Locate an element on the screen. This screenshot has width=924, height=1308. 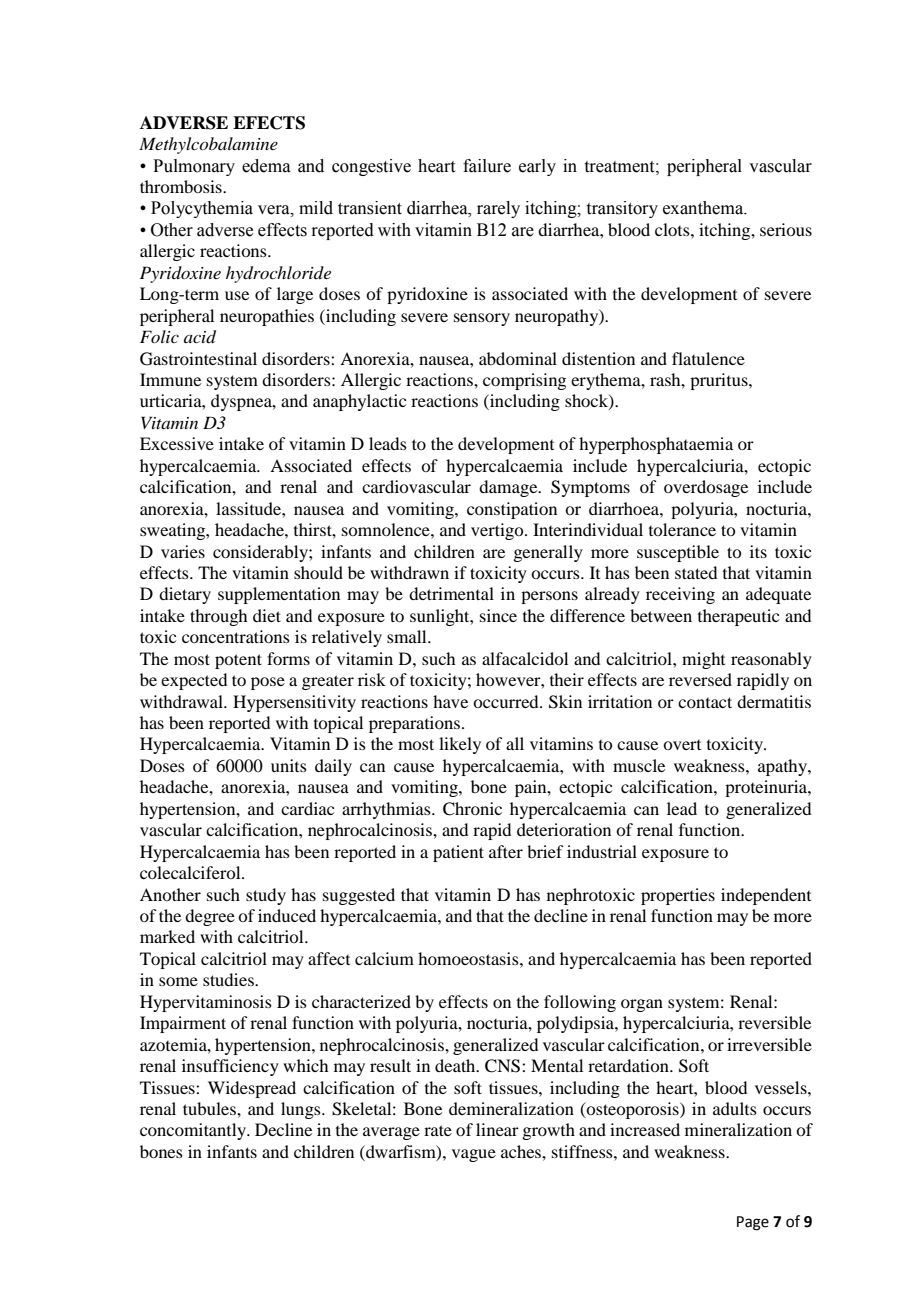
Polycythemia is located at coordinates (202, 209).
